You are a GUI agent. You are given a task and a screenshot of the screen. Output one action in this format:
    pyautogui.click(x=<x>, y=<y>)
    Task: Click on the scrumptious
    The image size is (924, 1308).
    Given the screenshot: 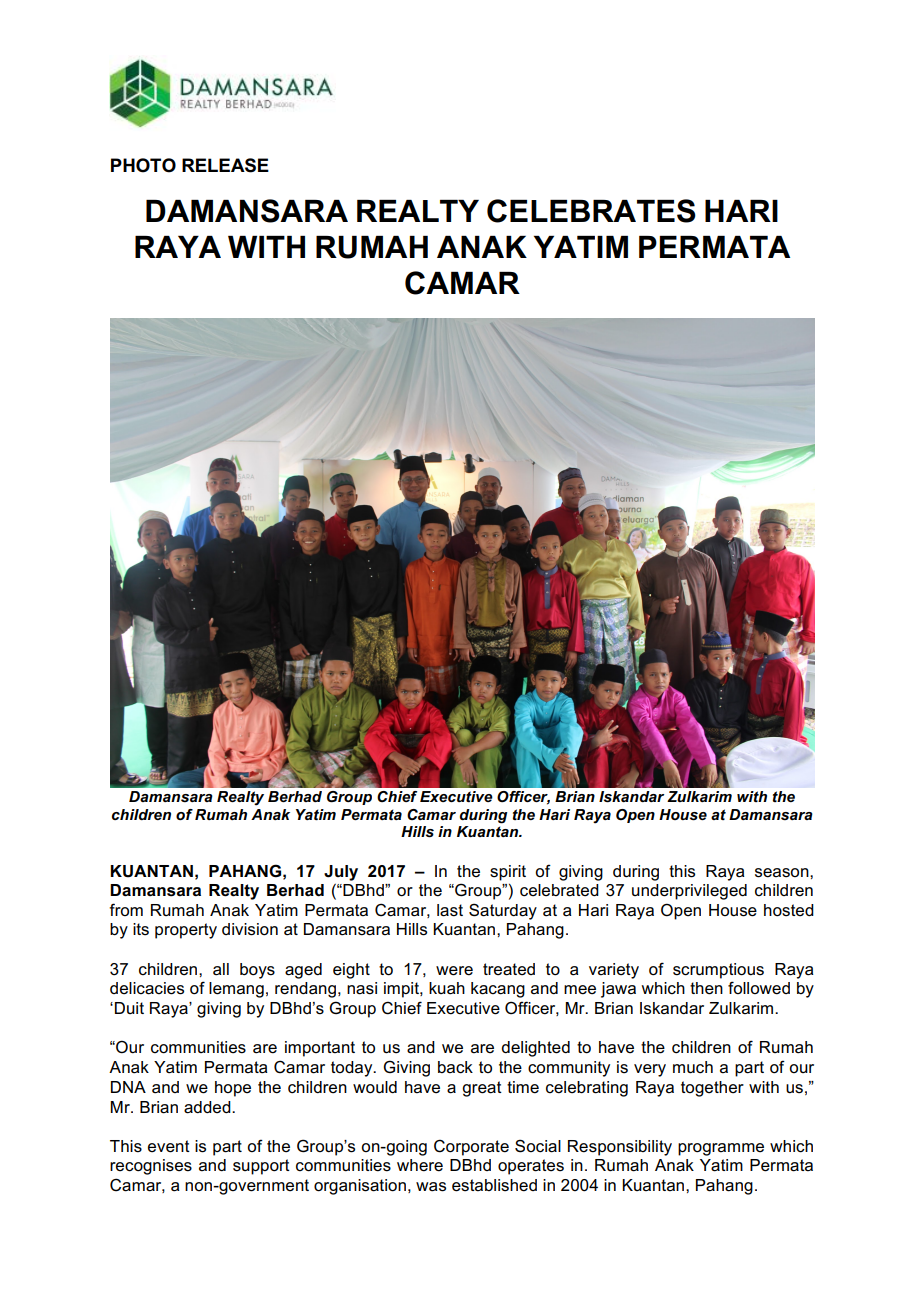 What is the action you would take?
    pyautogui.click(x=718, y=971)
